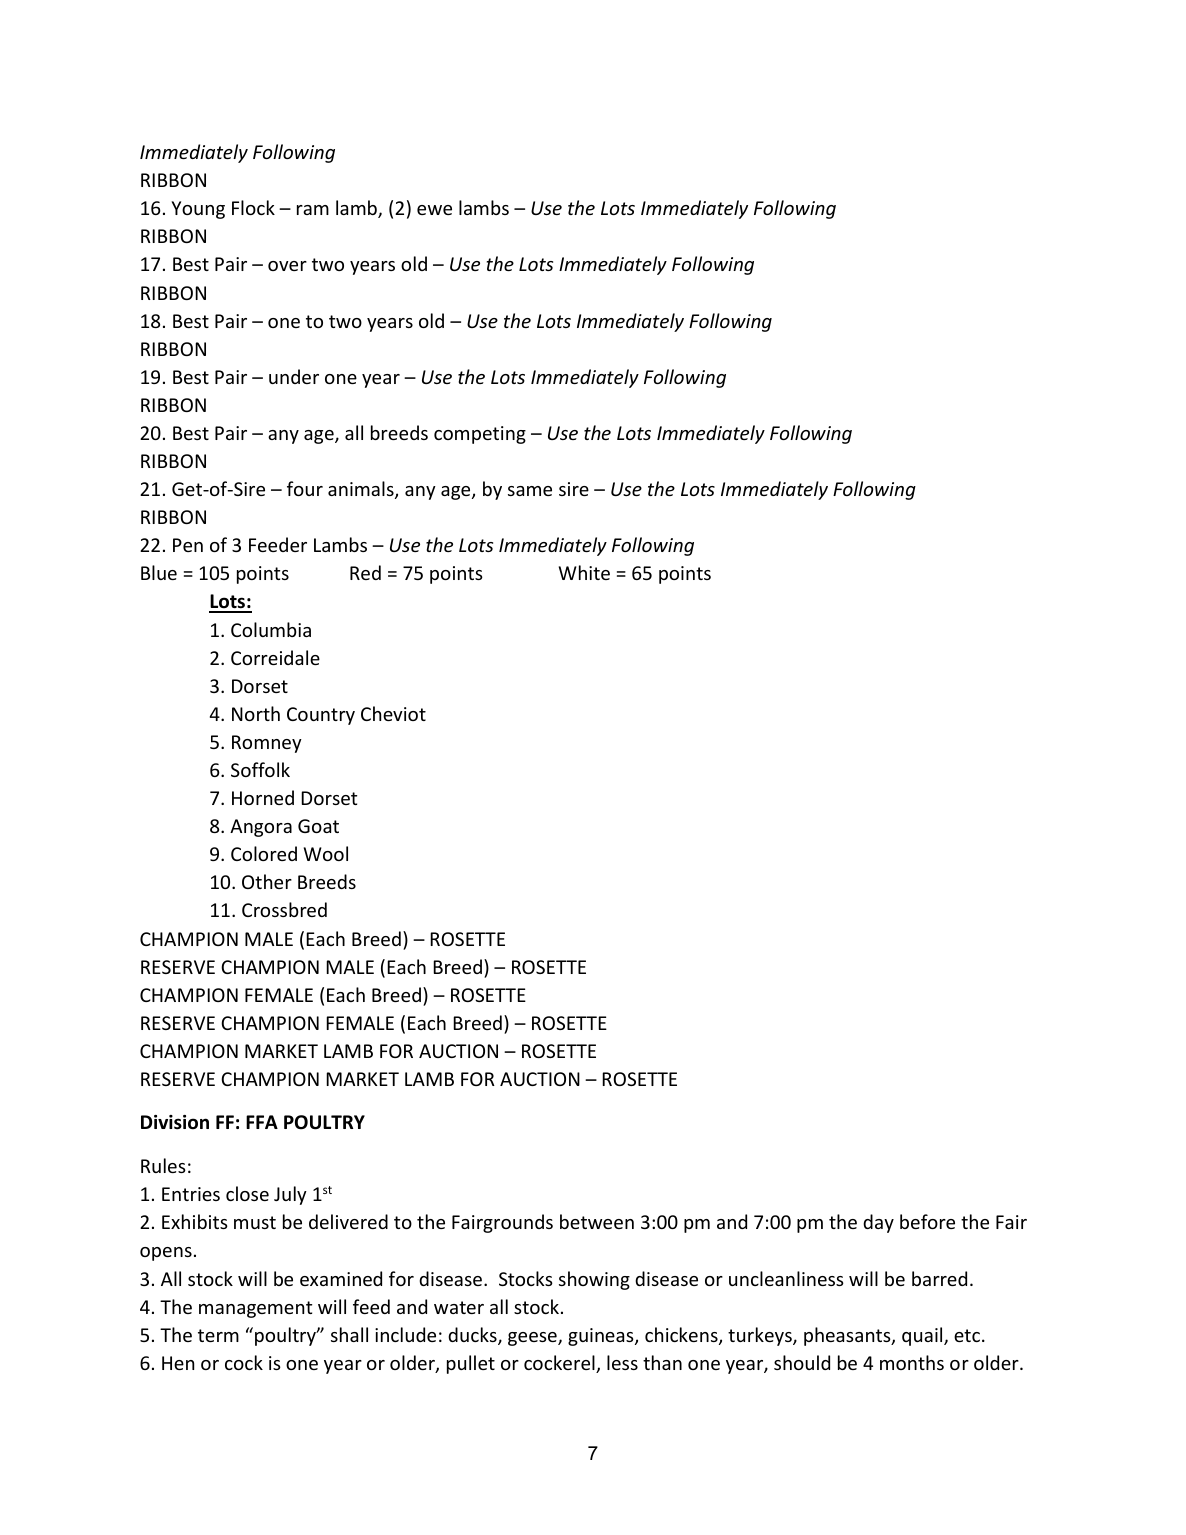 Image resolution: width=1186 pixels, height=1535 pixels. Describe the element at coordinates (305, 488) in the screenshot. I see `four` at that location.
